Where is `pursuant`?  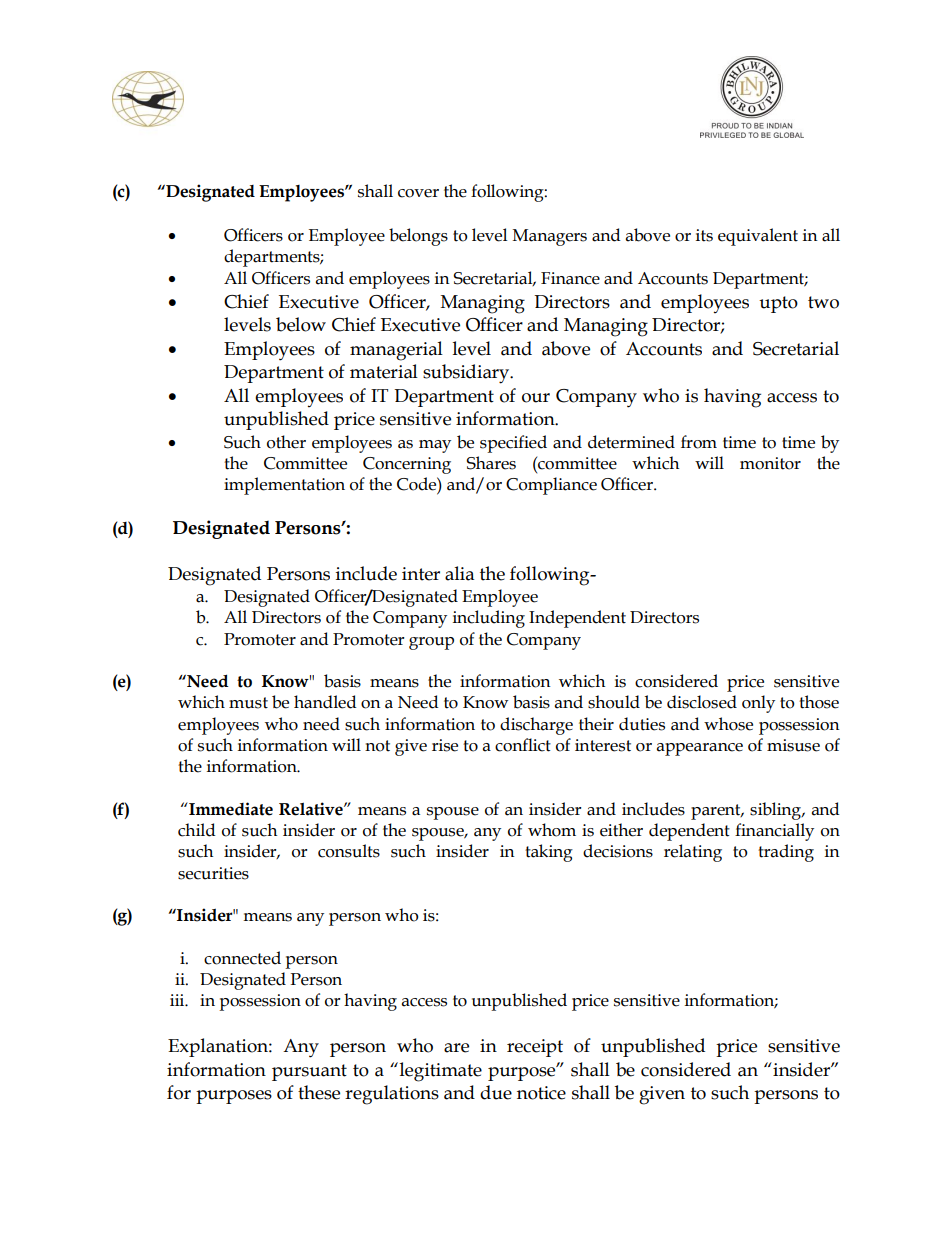
pursuant is located at coordinates (309, 1072).
